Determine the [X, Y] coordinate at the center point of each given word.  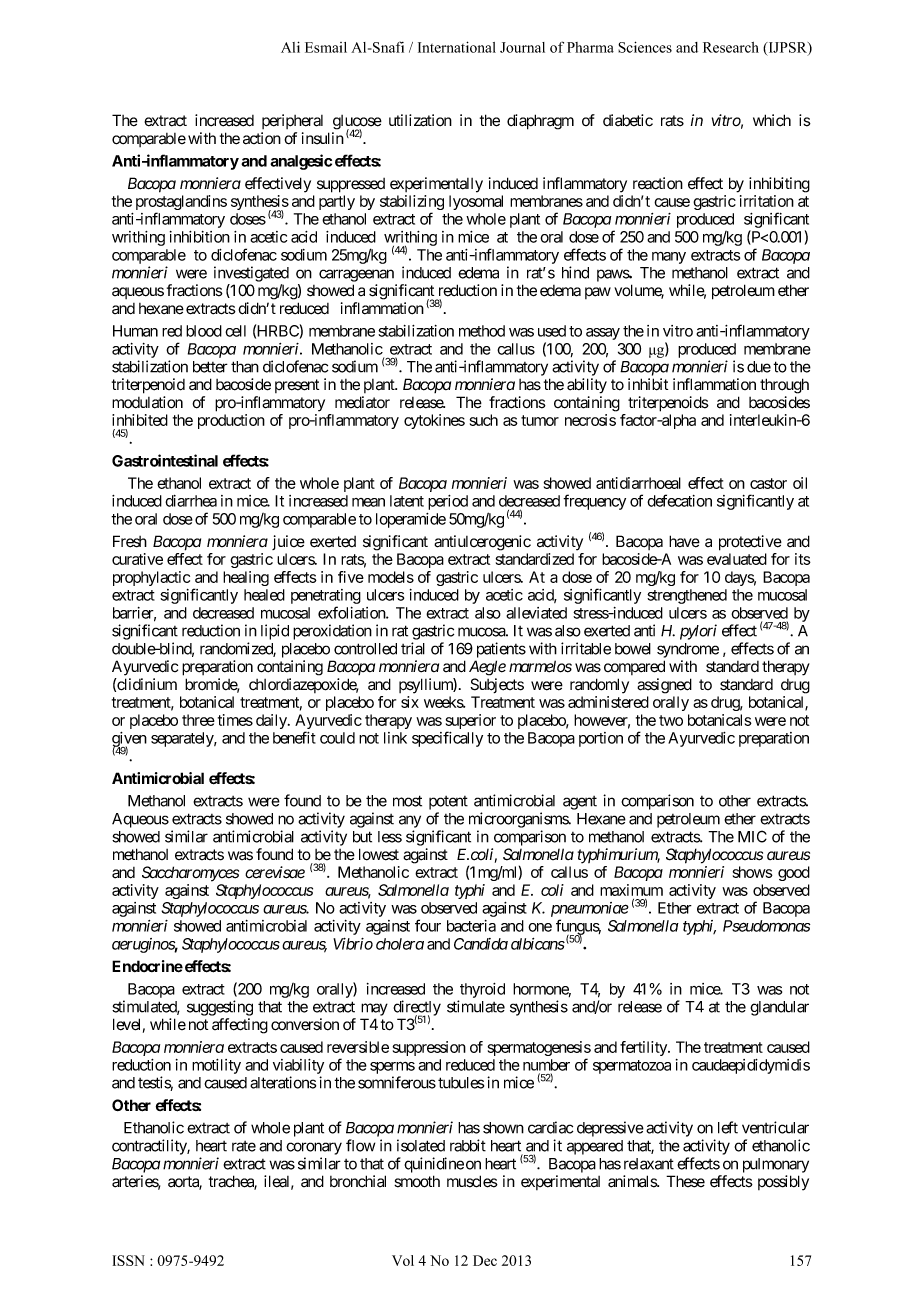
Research [731, 47]
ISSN [129, 1260]
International [457, 47]
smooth [417, 1181]
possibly [783, 1183]
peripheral [292, 121]
